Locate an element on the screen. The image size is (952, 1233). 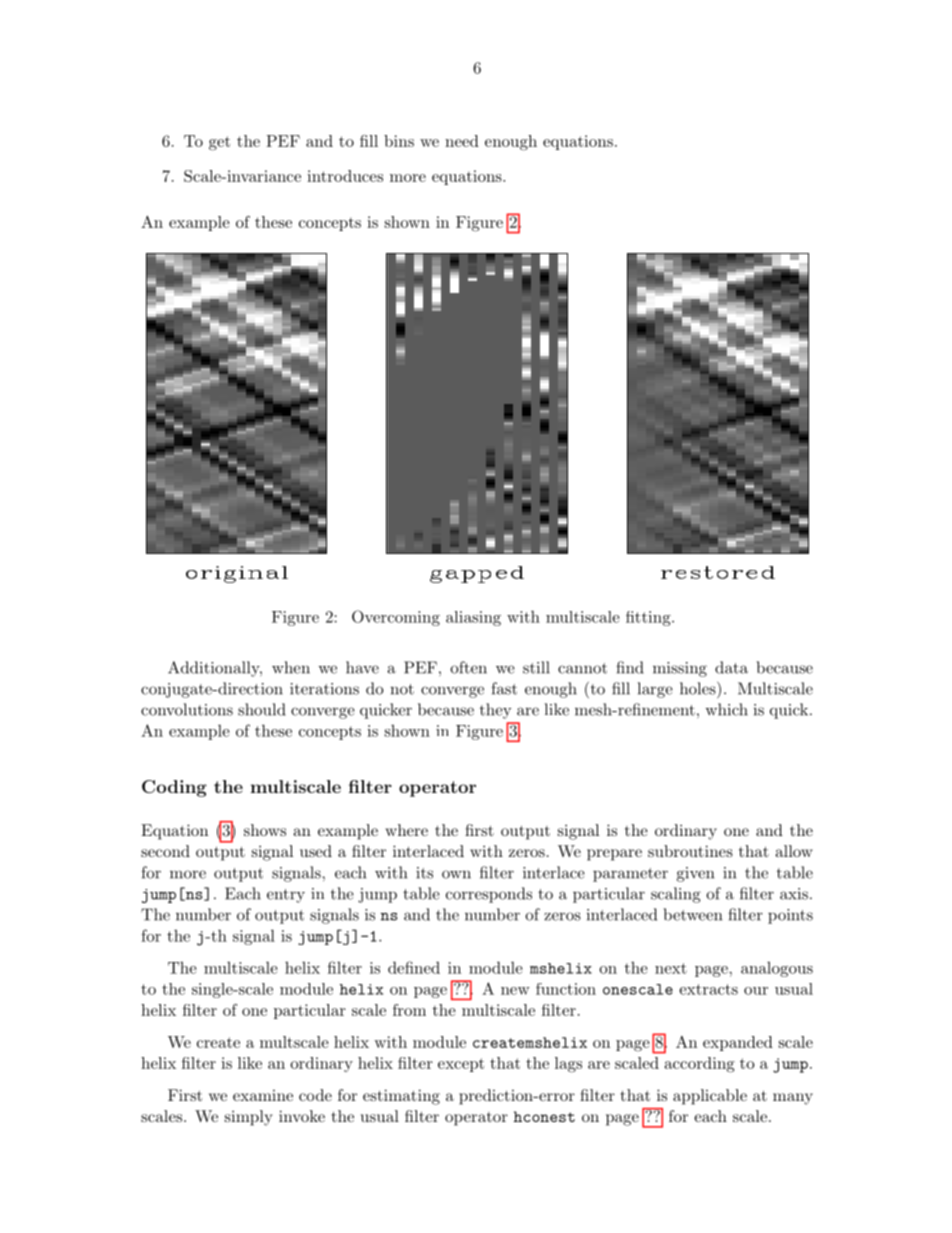
bins is located at coordinates (399, 141).
